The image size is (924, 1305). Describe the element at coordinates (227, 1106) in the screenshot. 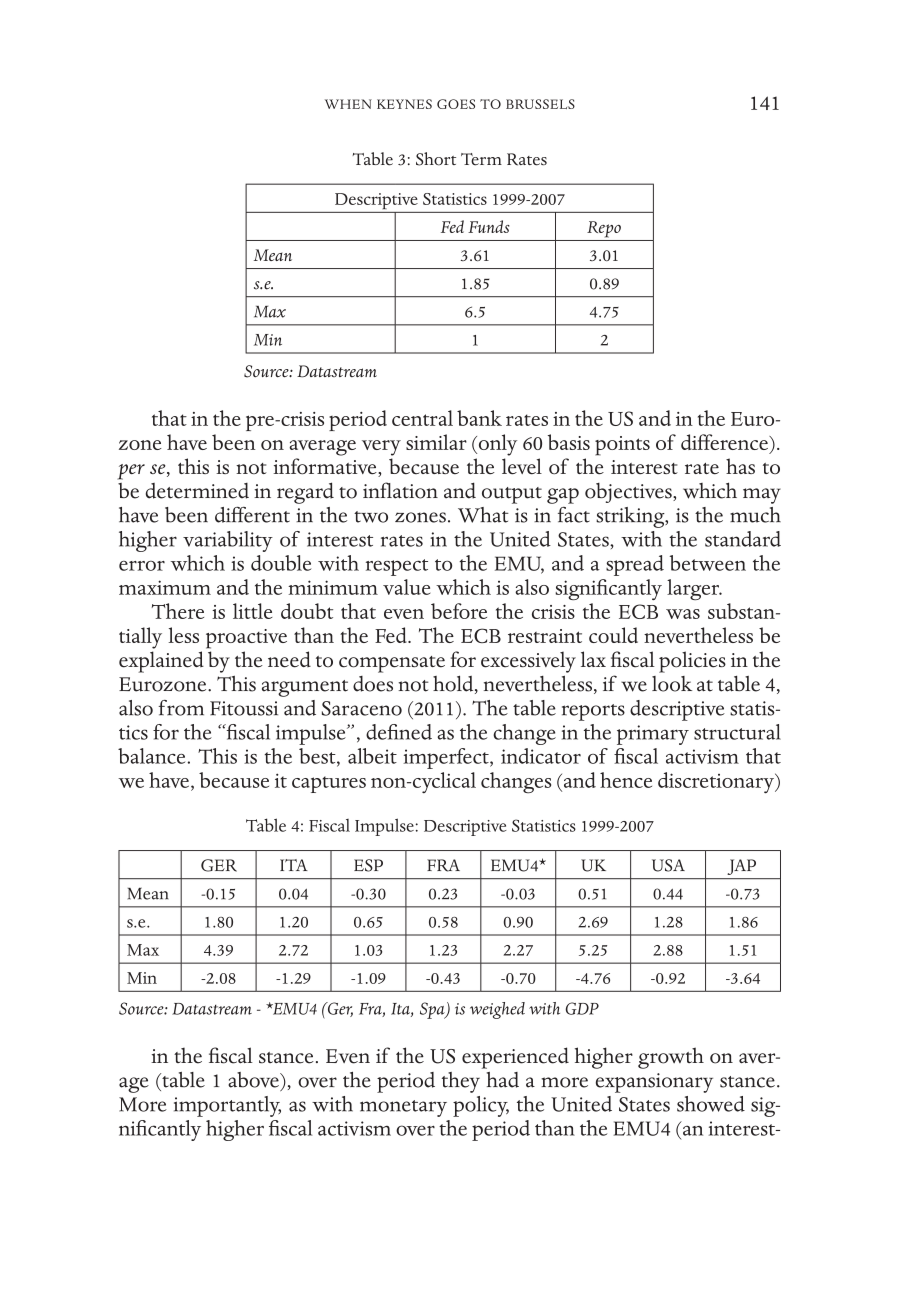

I see `importantly` at that location.
